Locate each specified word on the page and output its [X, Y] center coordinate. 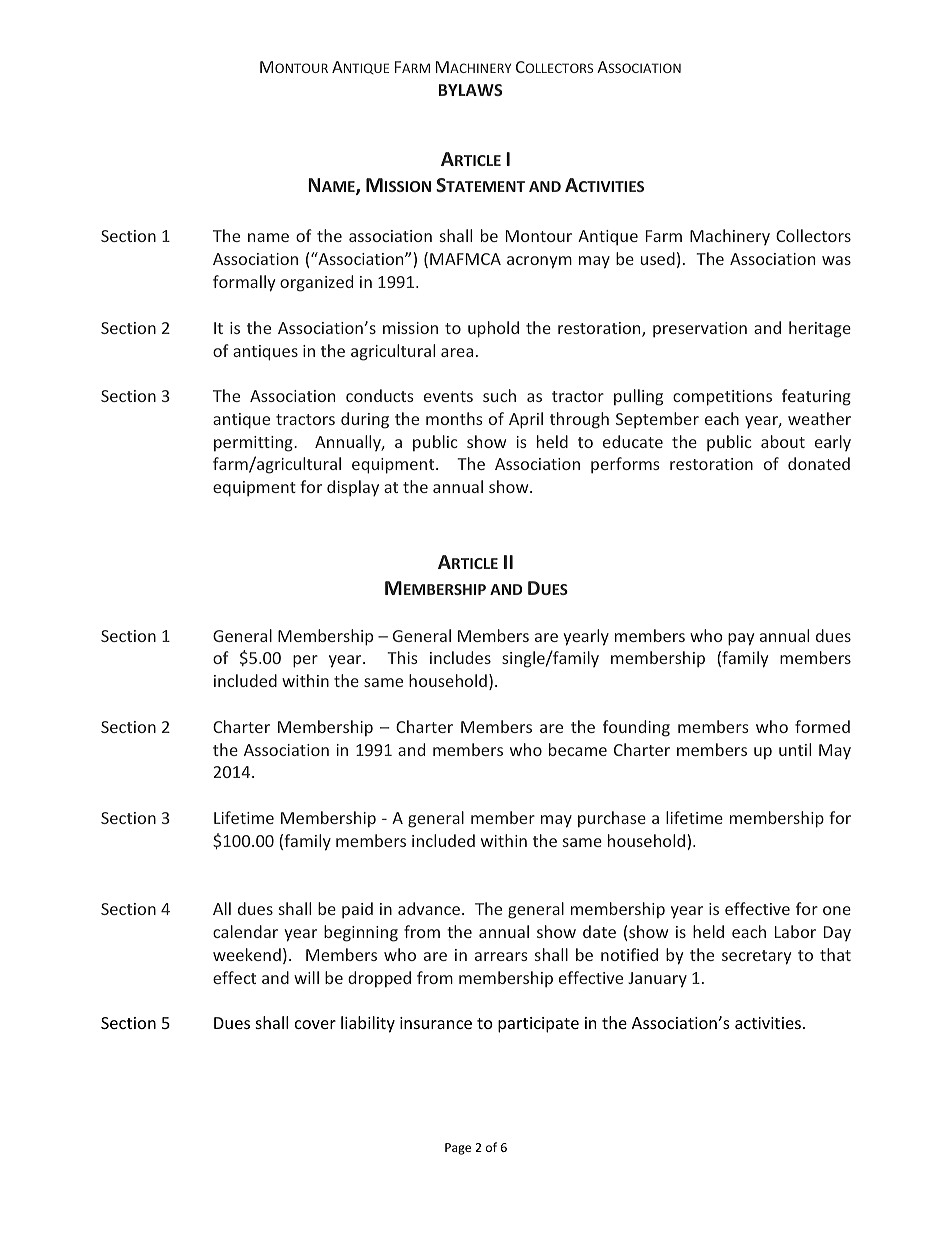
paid [357, 910]
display [353, 488]
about [783, 441]
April [526, 420]
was [836, 260]
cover [315, 1024]
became [578, 749]
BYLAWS [471, 90]
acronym [539, 262]
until [795, 749]
